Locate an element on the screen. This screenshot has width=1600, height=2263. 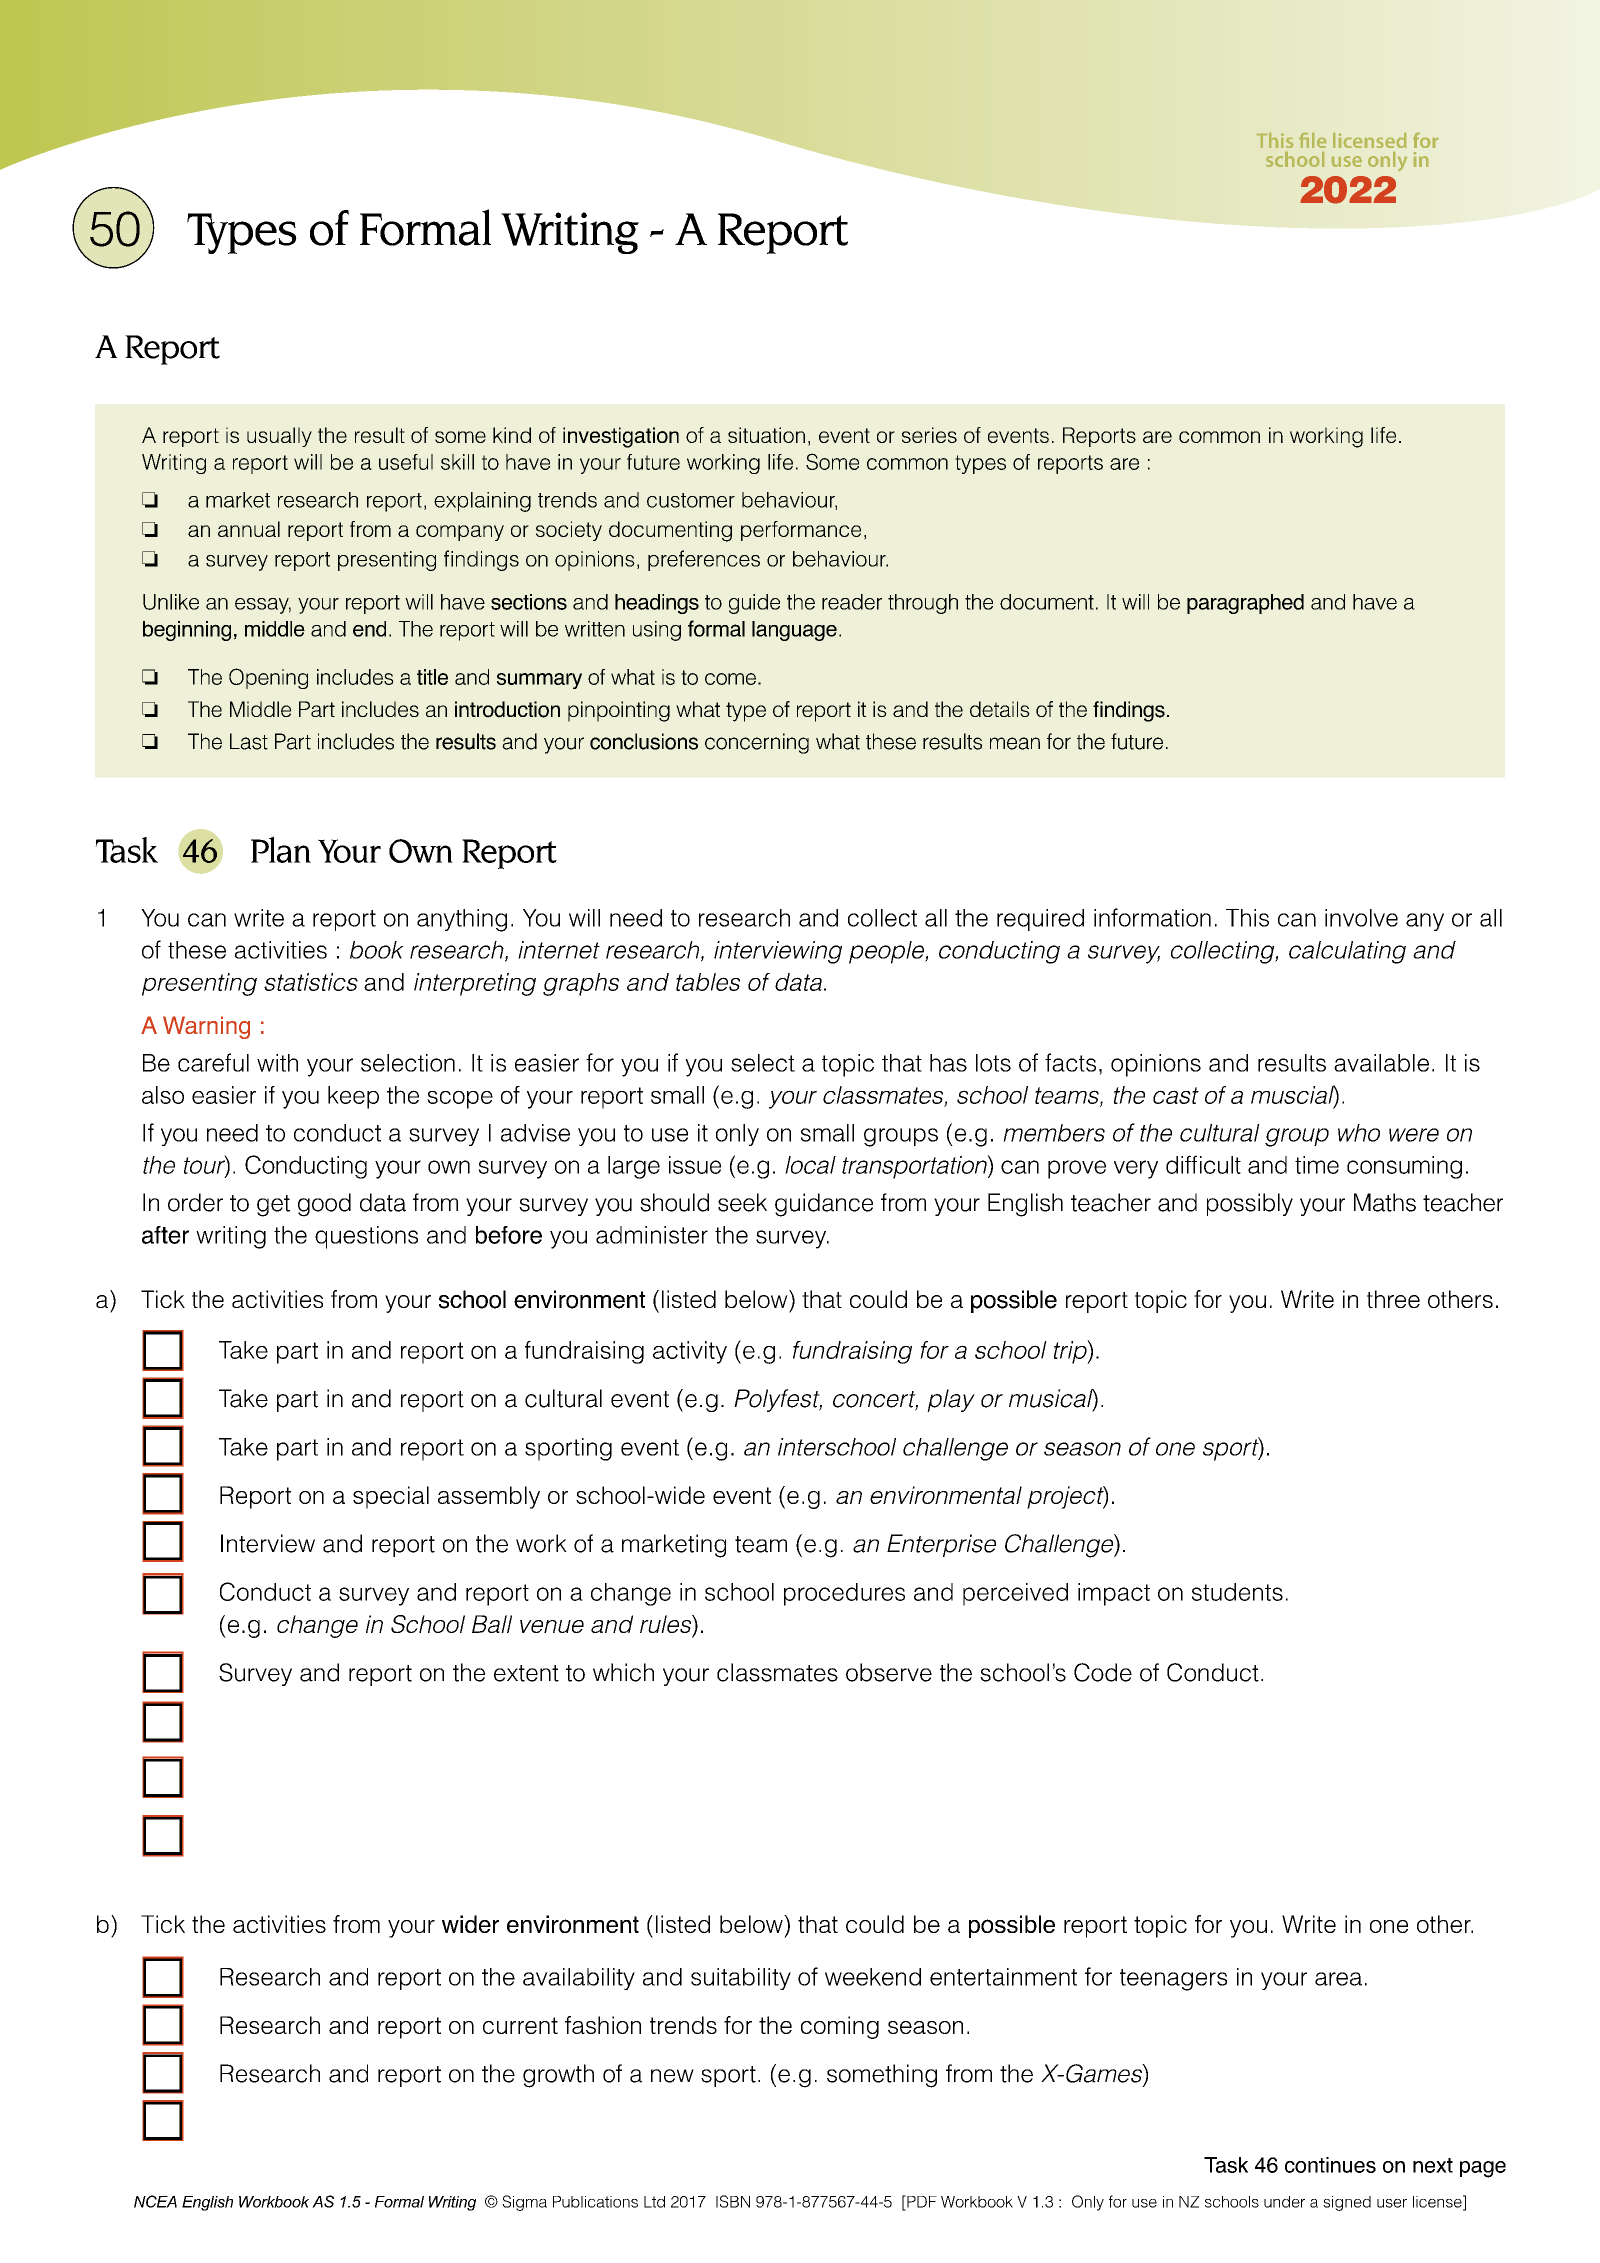
Sigma is located at coordinates (524, 2203).
